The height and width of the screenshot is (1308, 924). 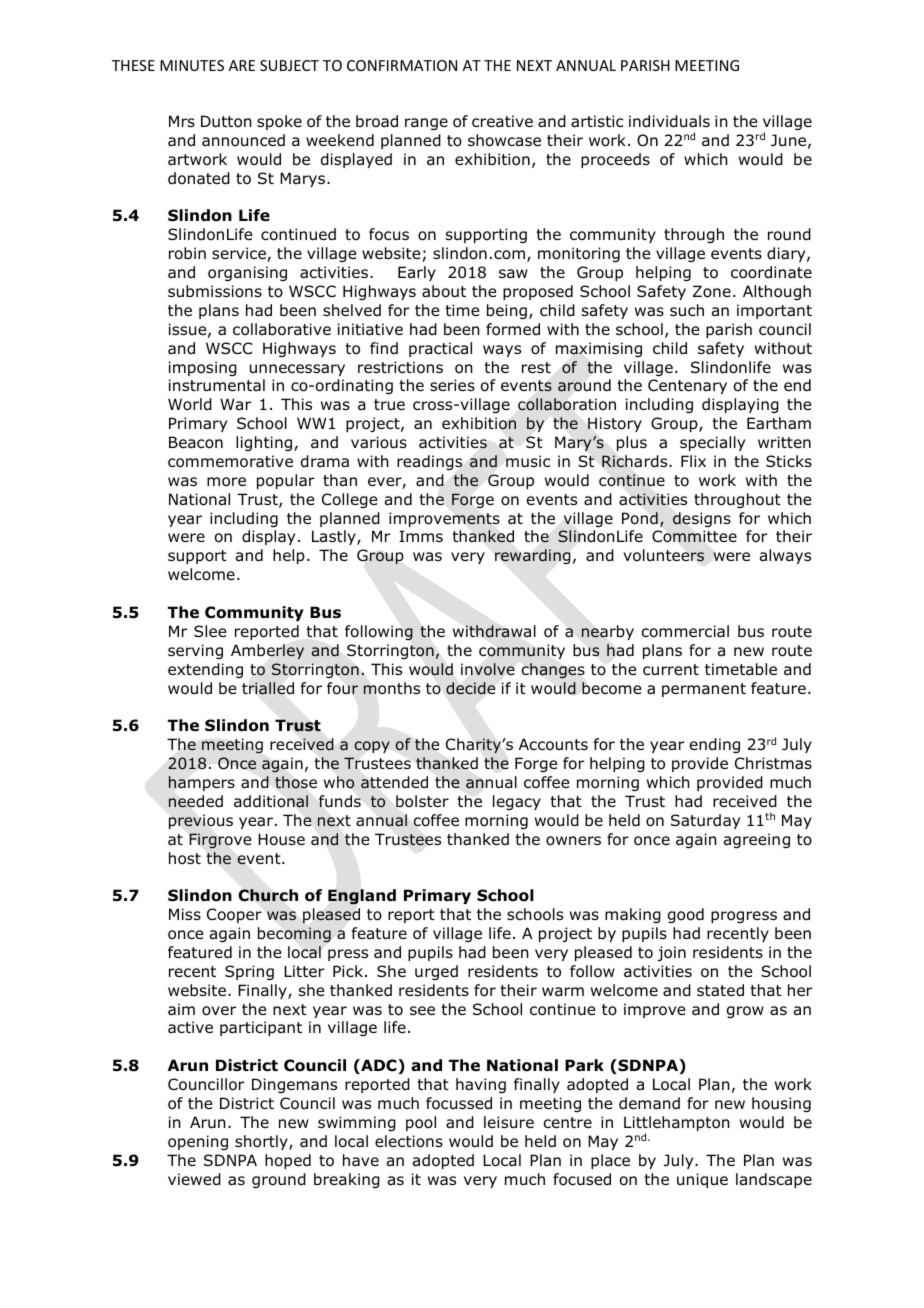 What do you see at coordinates (502, 121) in the screenshot?
I see `creative` at bounding box center [502, 121].
